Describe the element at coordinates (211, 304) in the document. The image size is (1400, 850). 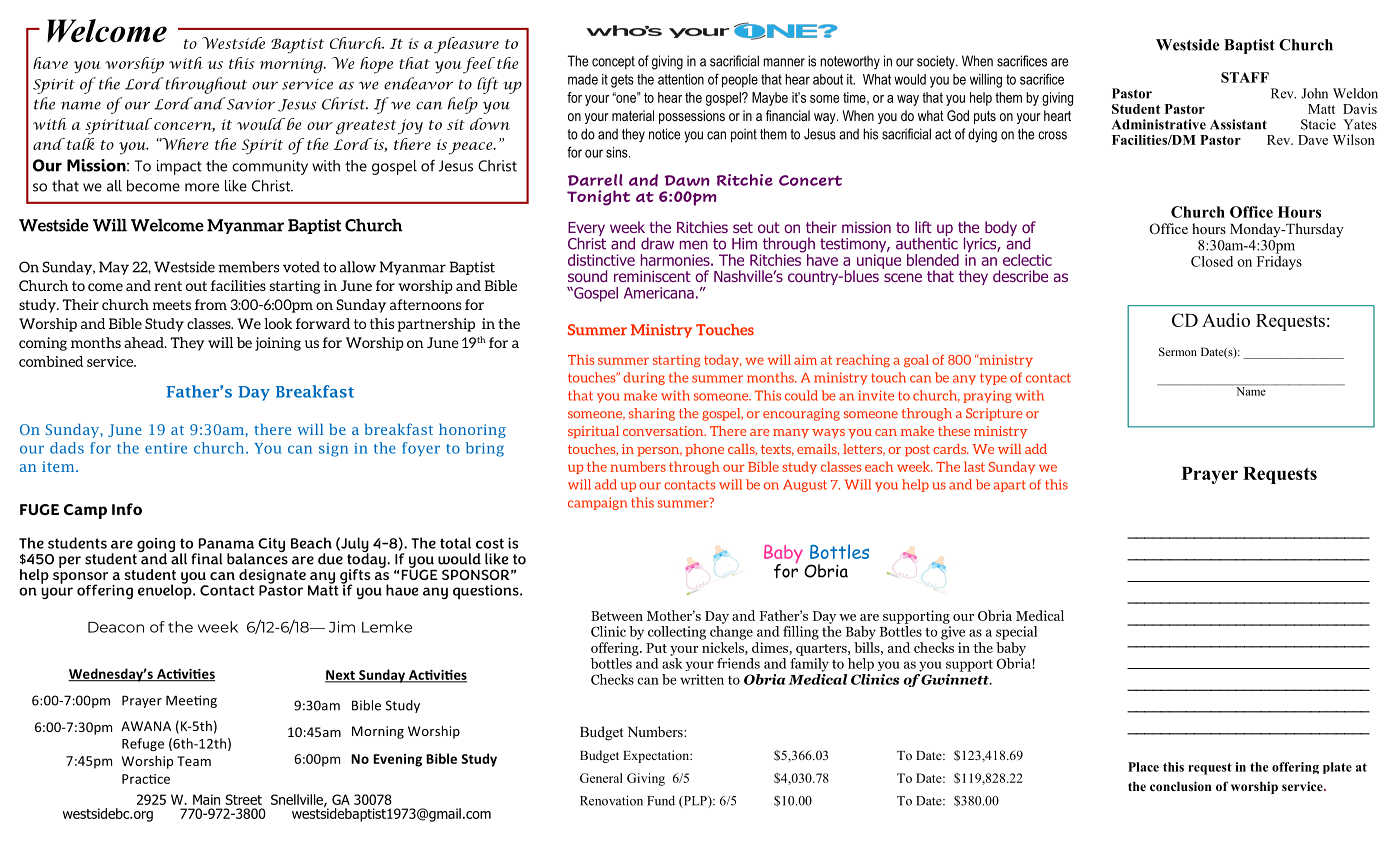
I see `from` at that location.
